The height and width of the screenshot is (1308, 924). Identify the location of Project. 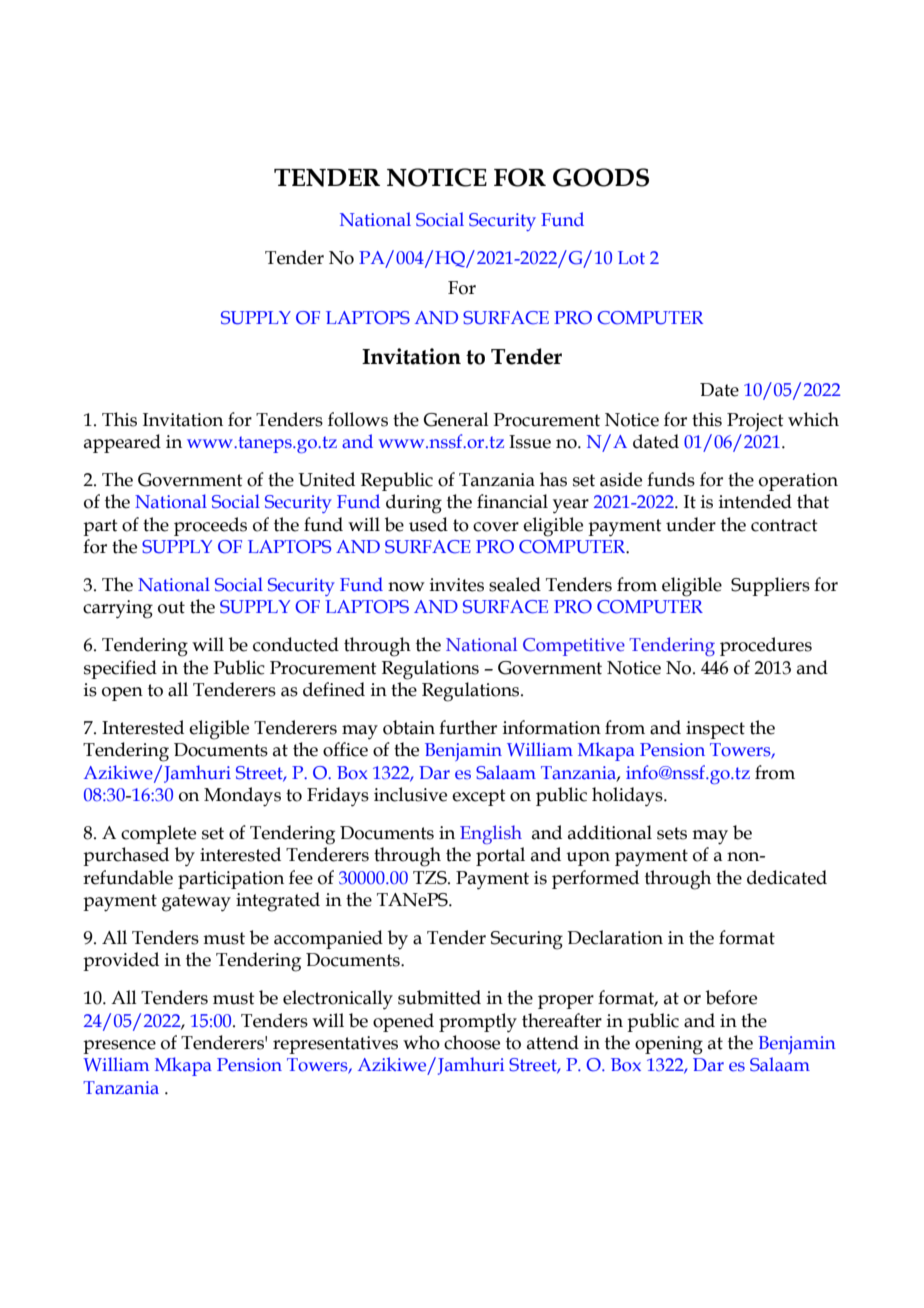
(755, 422).
